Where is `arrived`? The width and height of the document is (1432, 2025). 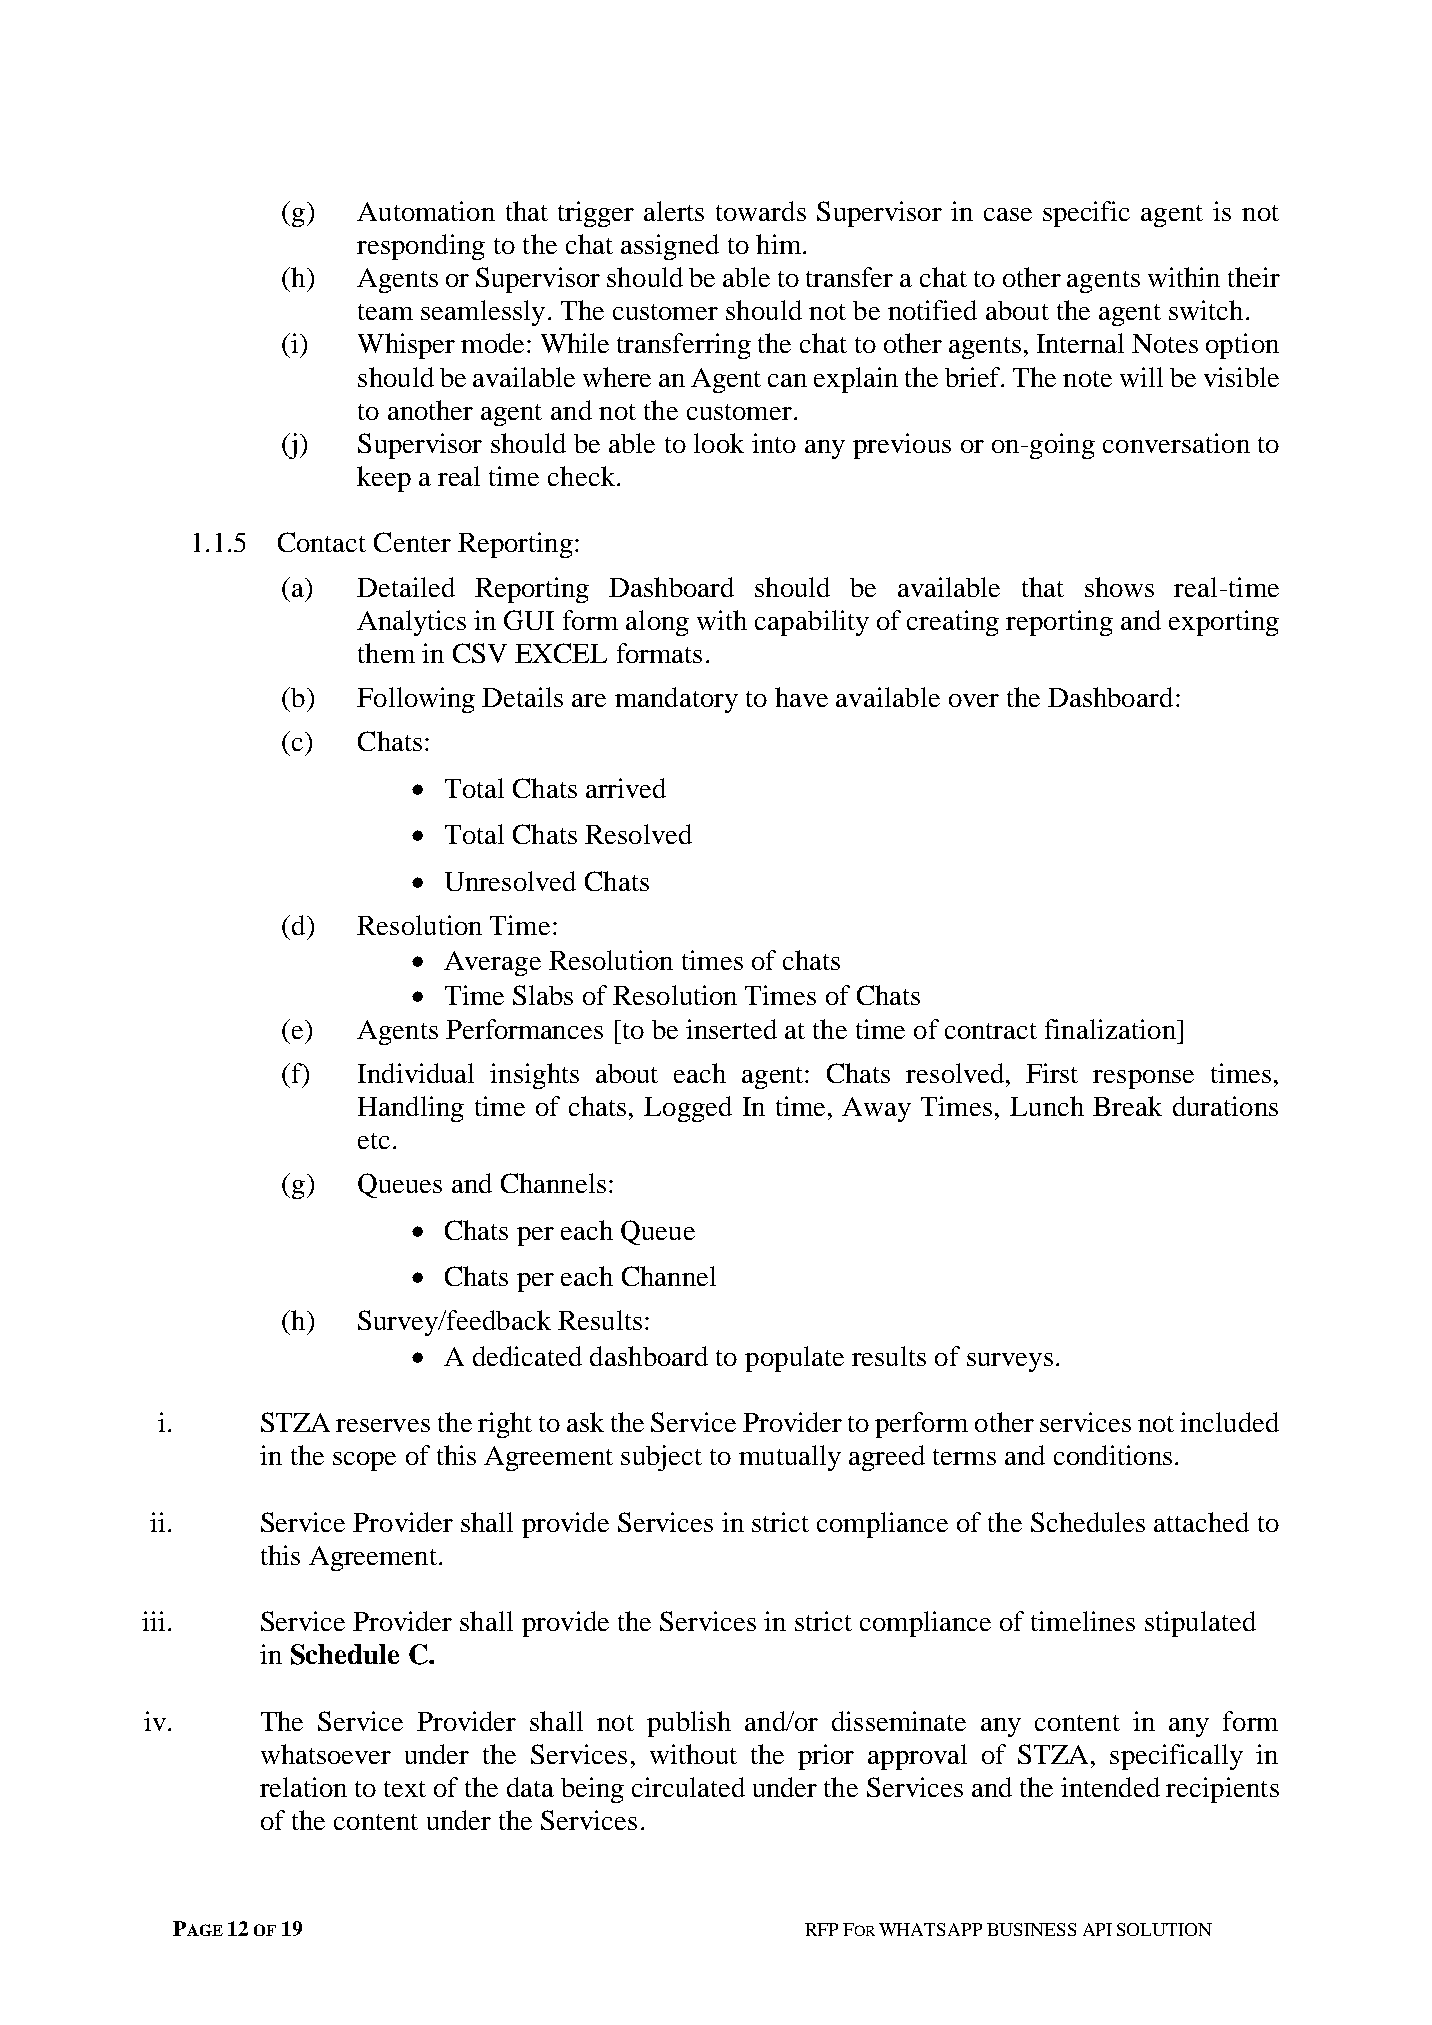 arrived is located at coordinates (626, 788).
